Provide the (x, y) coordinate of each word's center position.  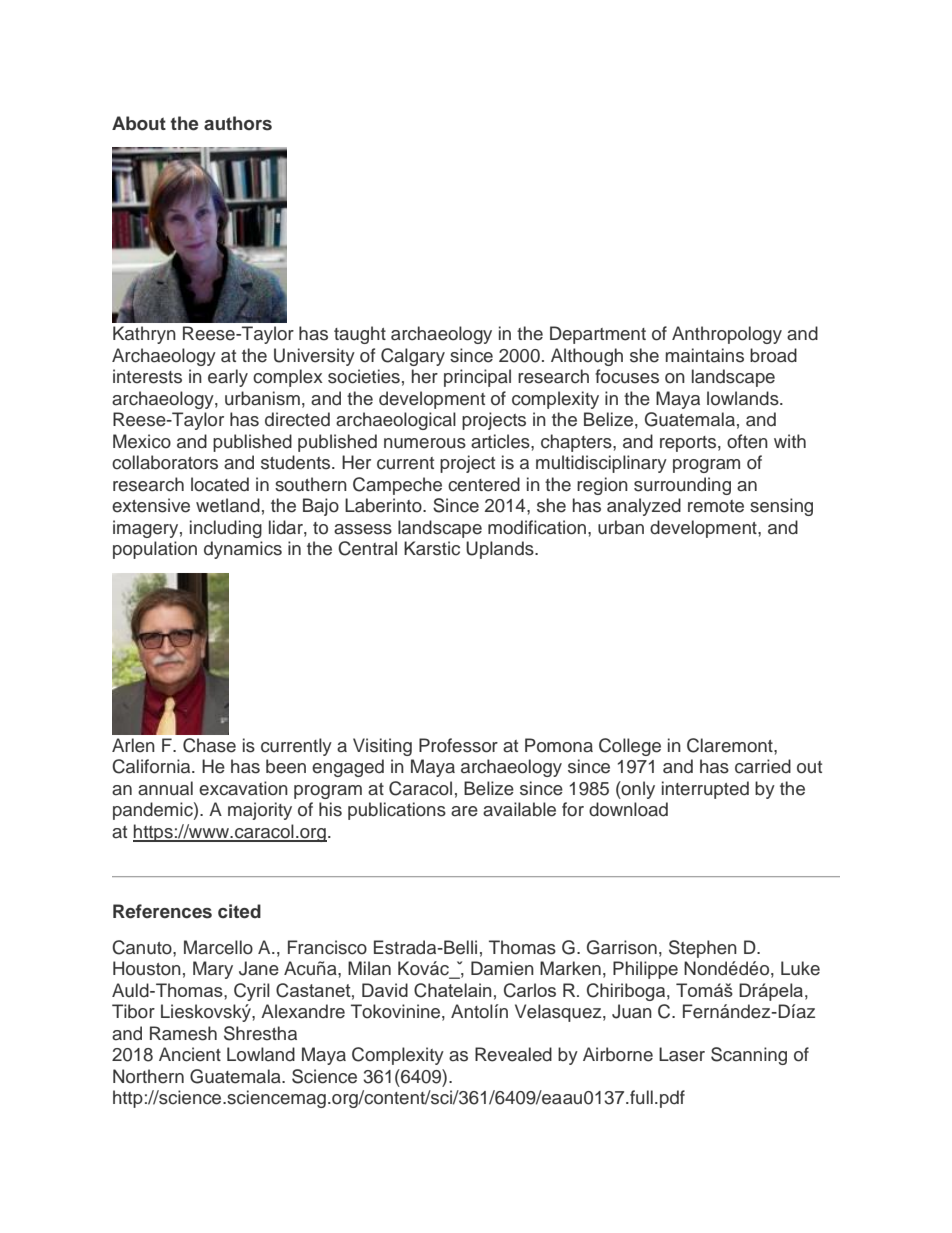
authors (238, 123)
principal (477, 378)
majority (260, 811)
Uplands (501, 550)
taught (360, 335)
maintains (705, 355)
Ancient (190, 1054)
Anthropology (727, 335)
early (228, 378)
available (519, 809)
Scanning (749, 1056)
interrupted (705, 790)
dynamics (243, 550)
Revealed (513, 1054)
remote (716, 506)
